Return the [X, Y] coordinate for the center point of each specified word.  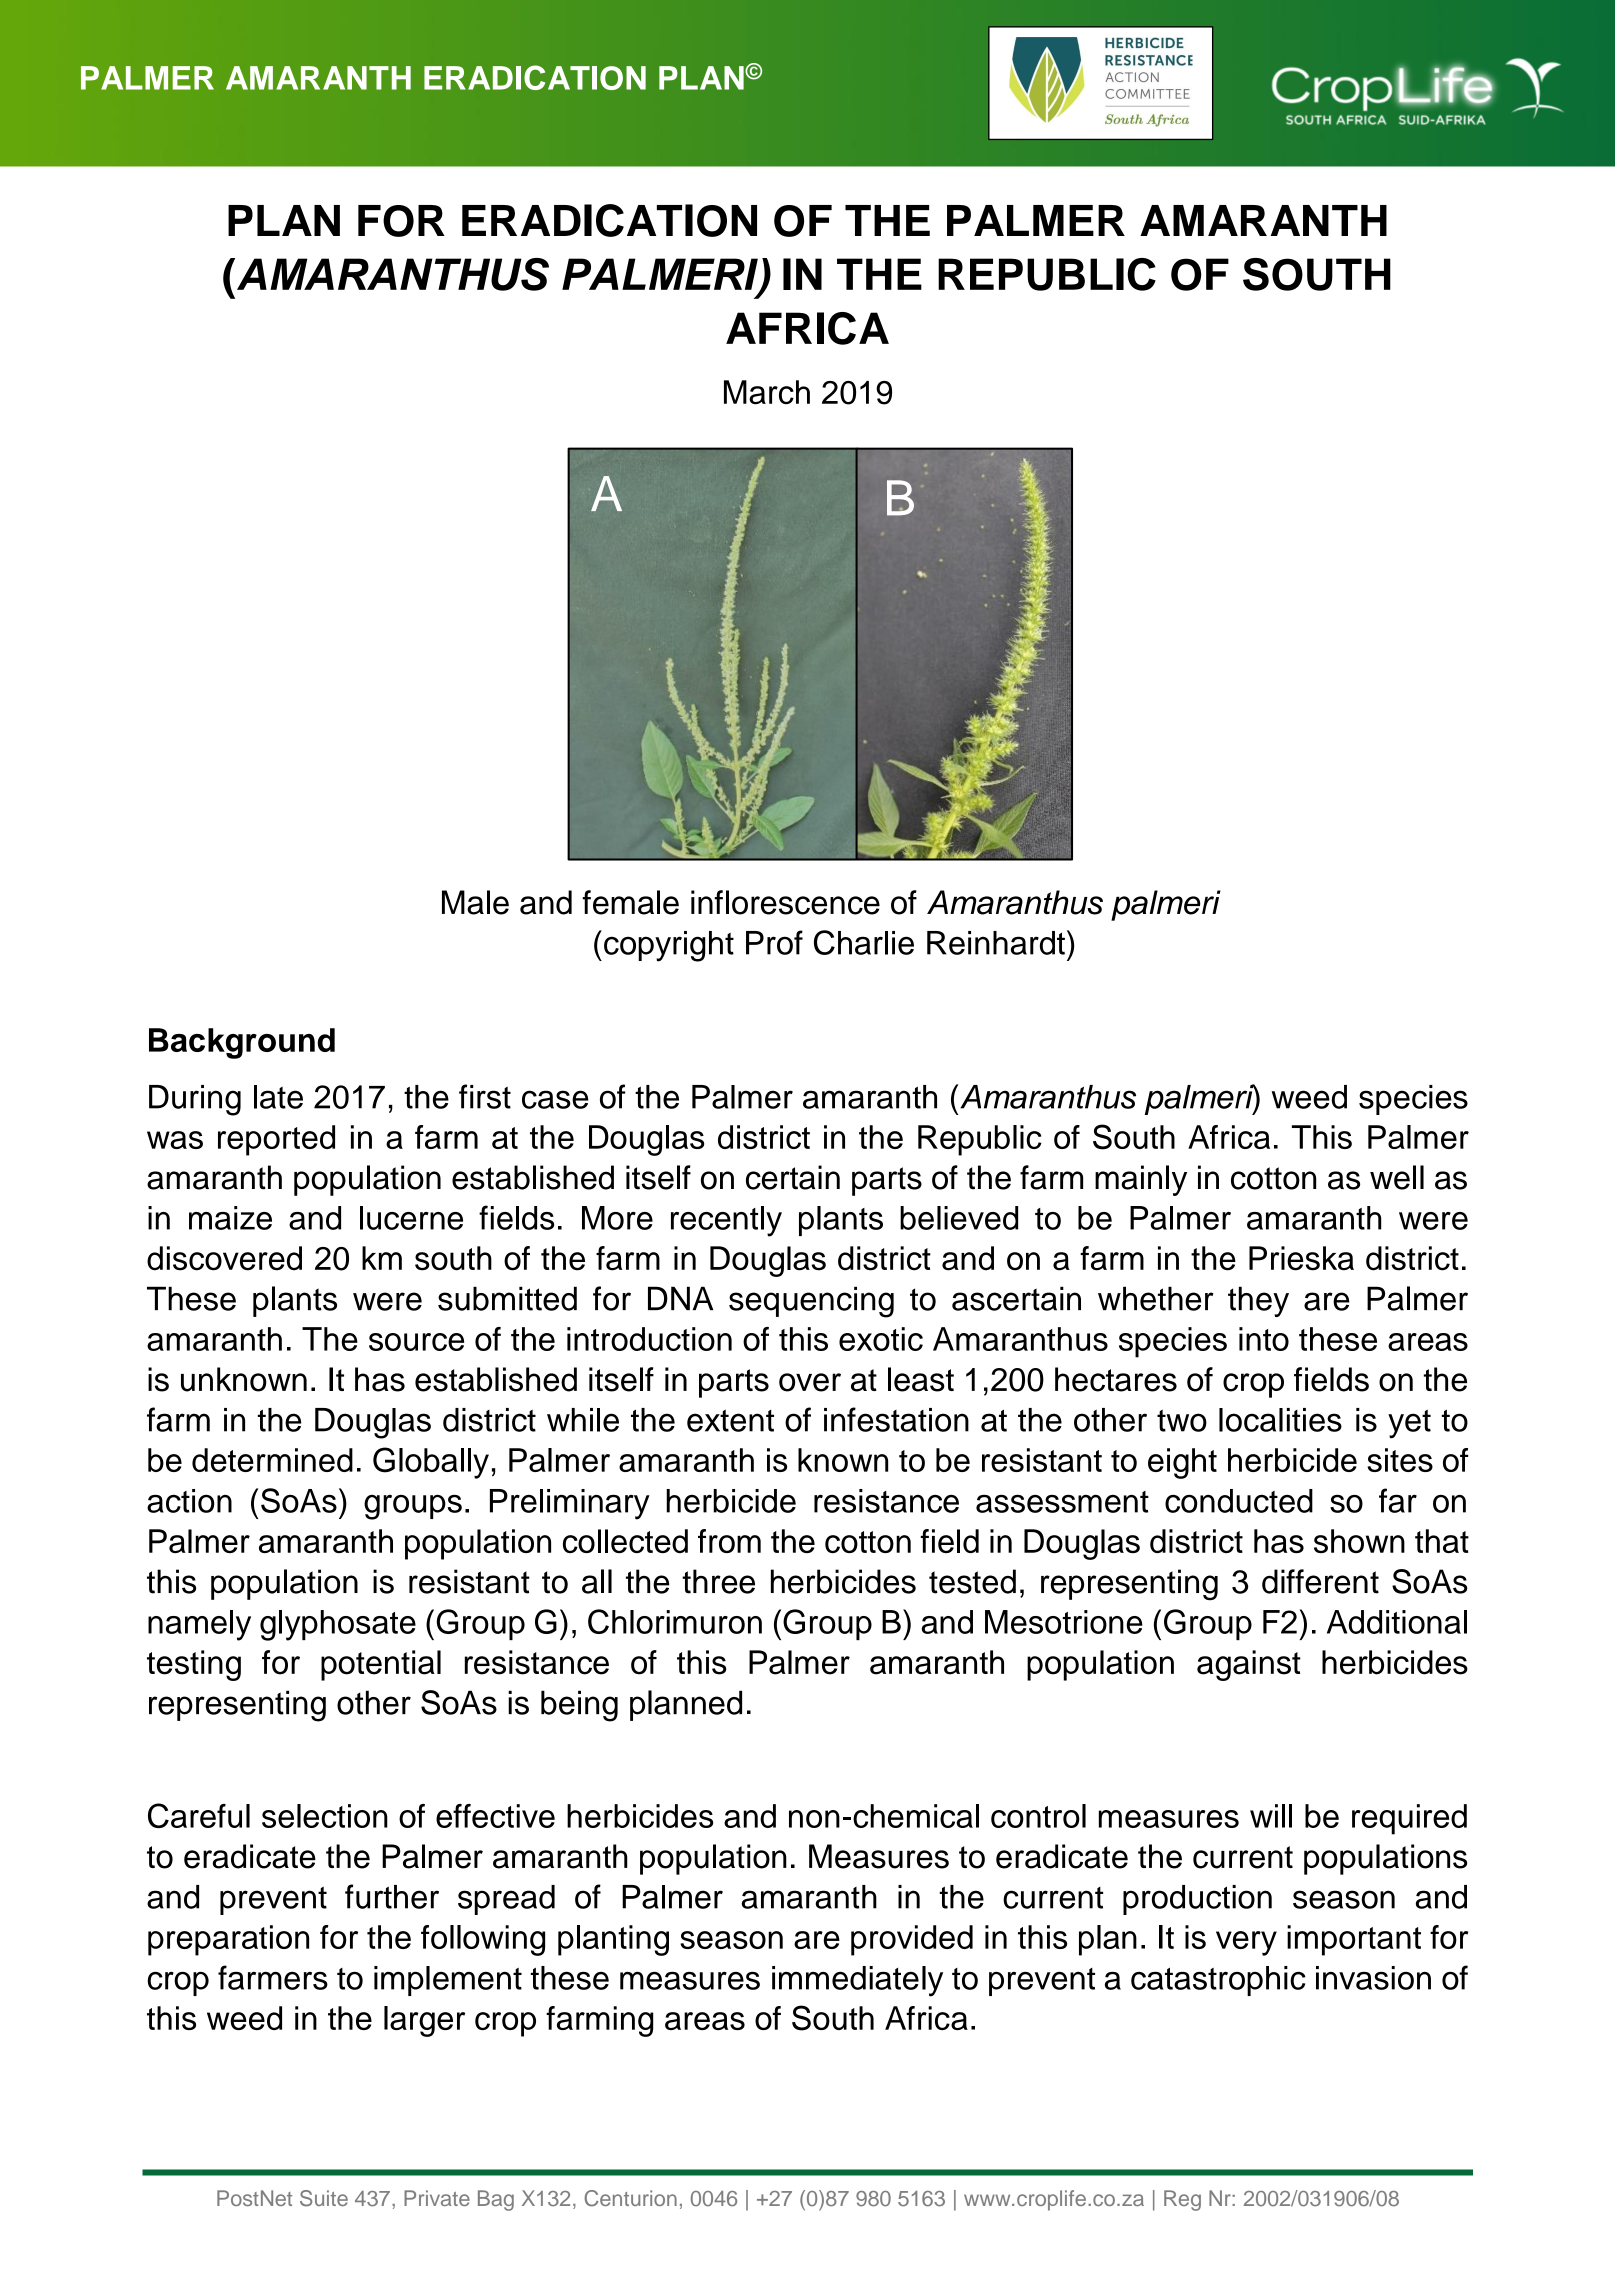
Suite [324, 2198]
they [1258, 1301]
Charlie [864, 942]
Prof [774, 942]
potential [381, 1665]
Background [242, 1043]
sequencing [811, 1302]
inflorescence [785, 902]
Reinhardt [996, 943]
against [1249, 1665]
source [416, 1342]
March [767, 392]
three [718, 1581]
